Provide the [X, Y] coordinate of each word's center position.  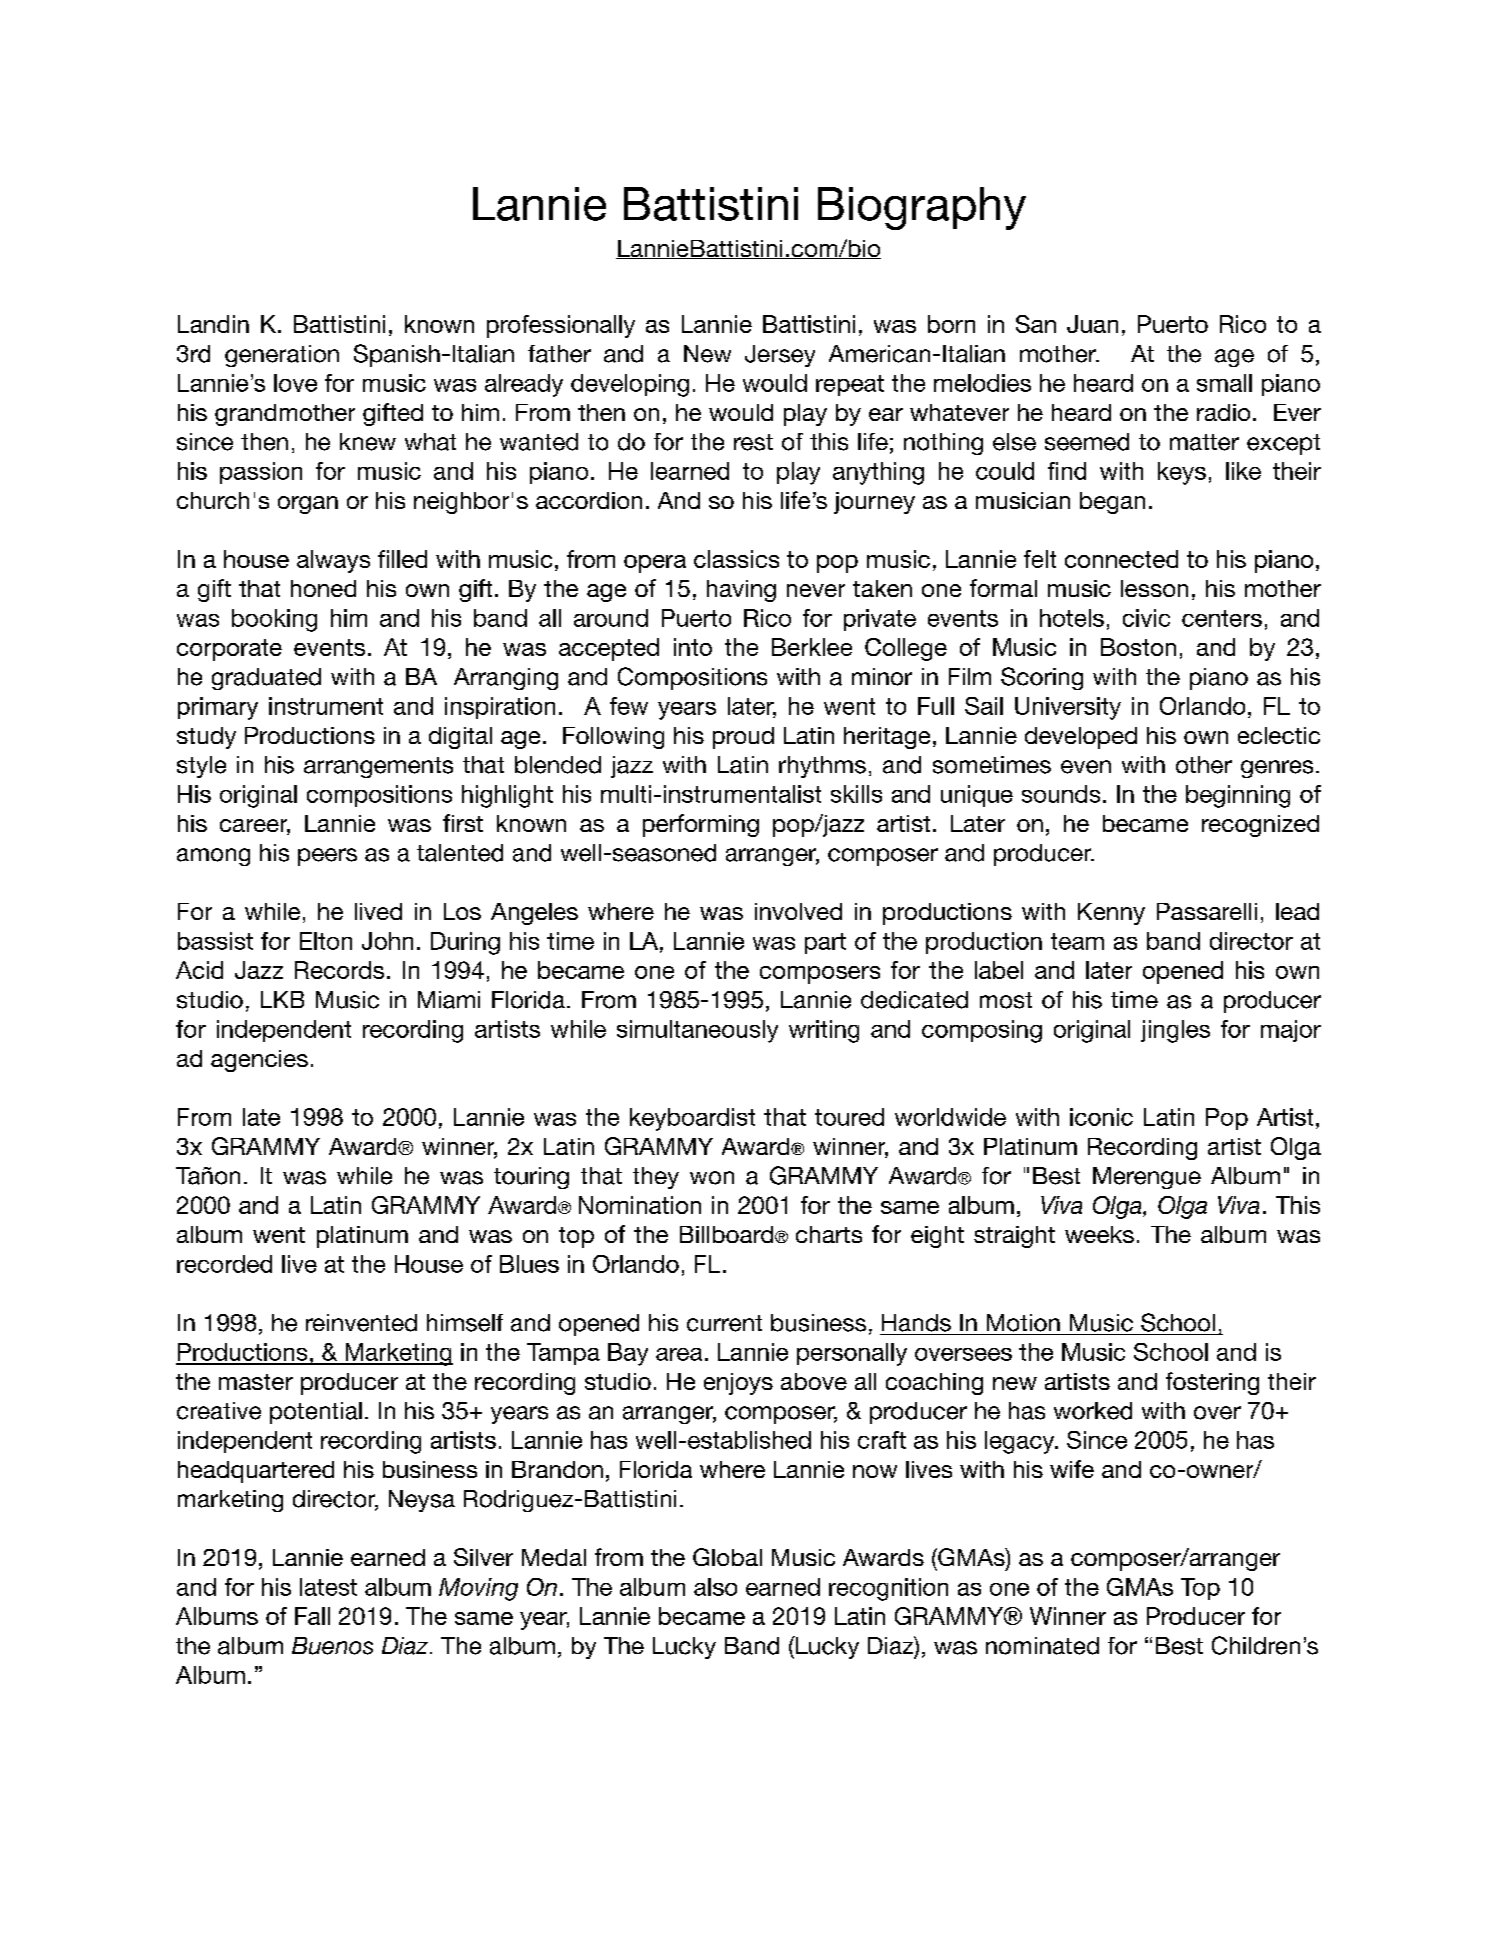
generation [282, 356]
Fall [312, 1616]
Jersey [780, 356]
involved [798, 911]
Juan [1092, 324]
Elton [326, 941]
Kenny [1111, 914]
